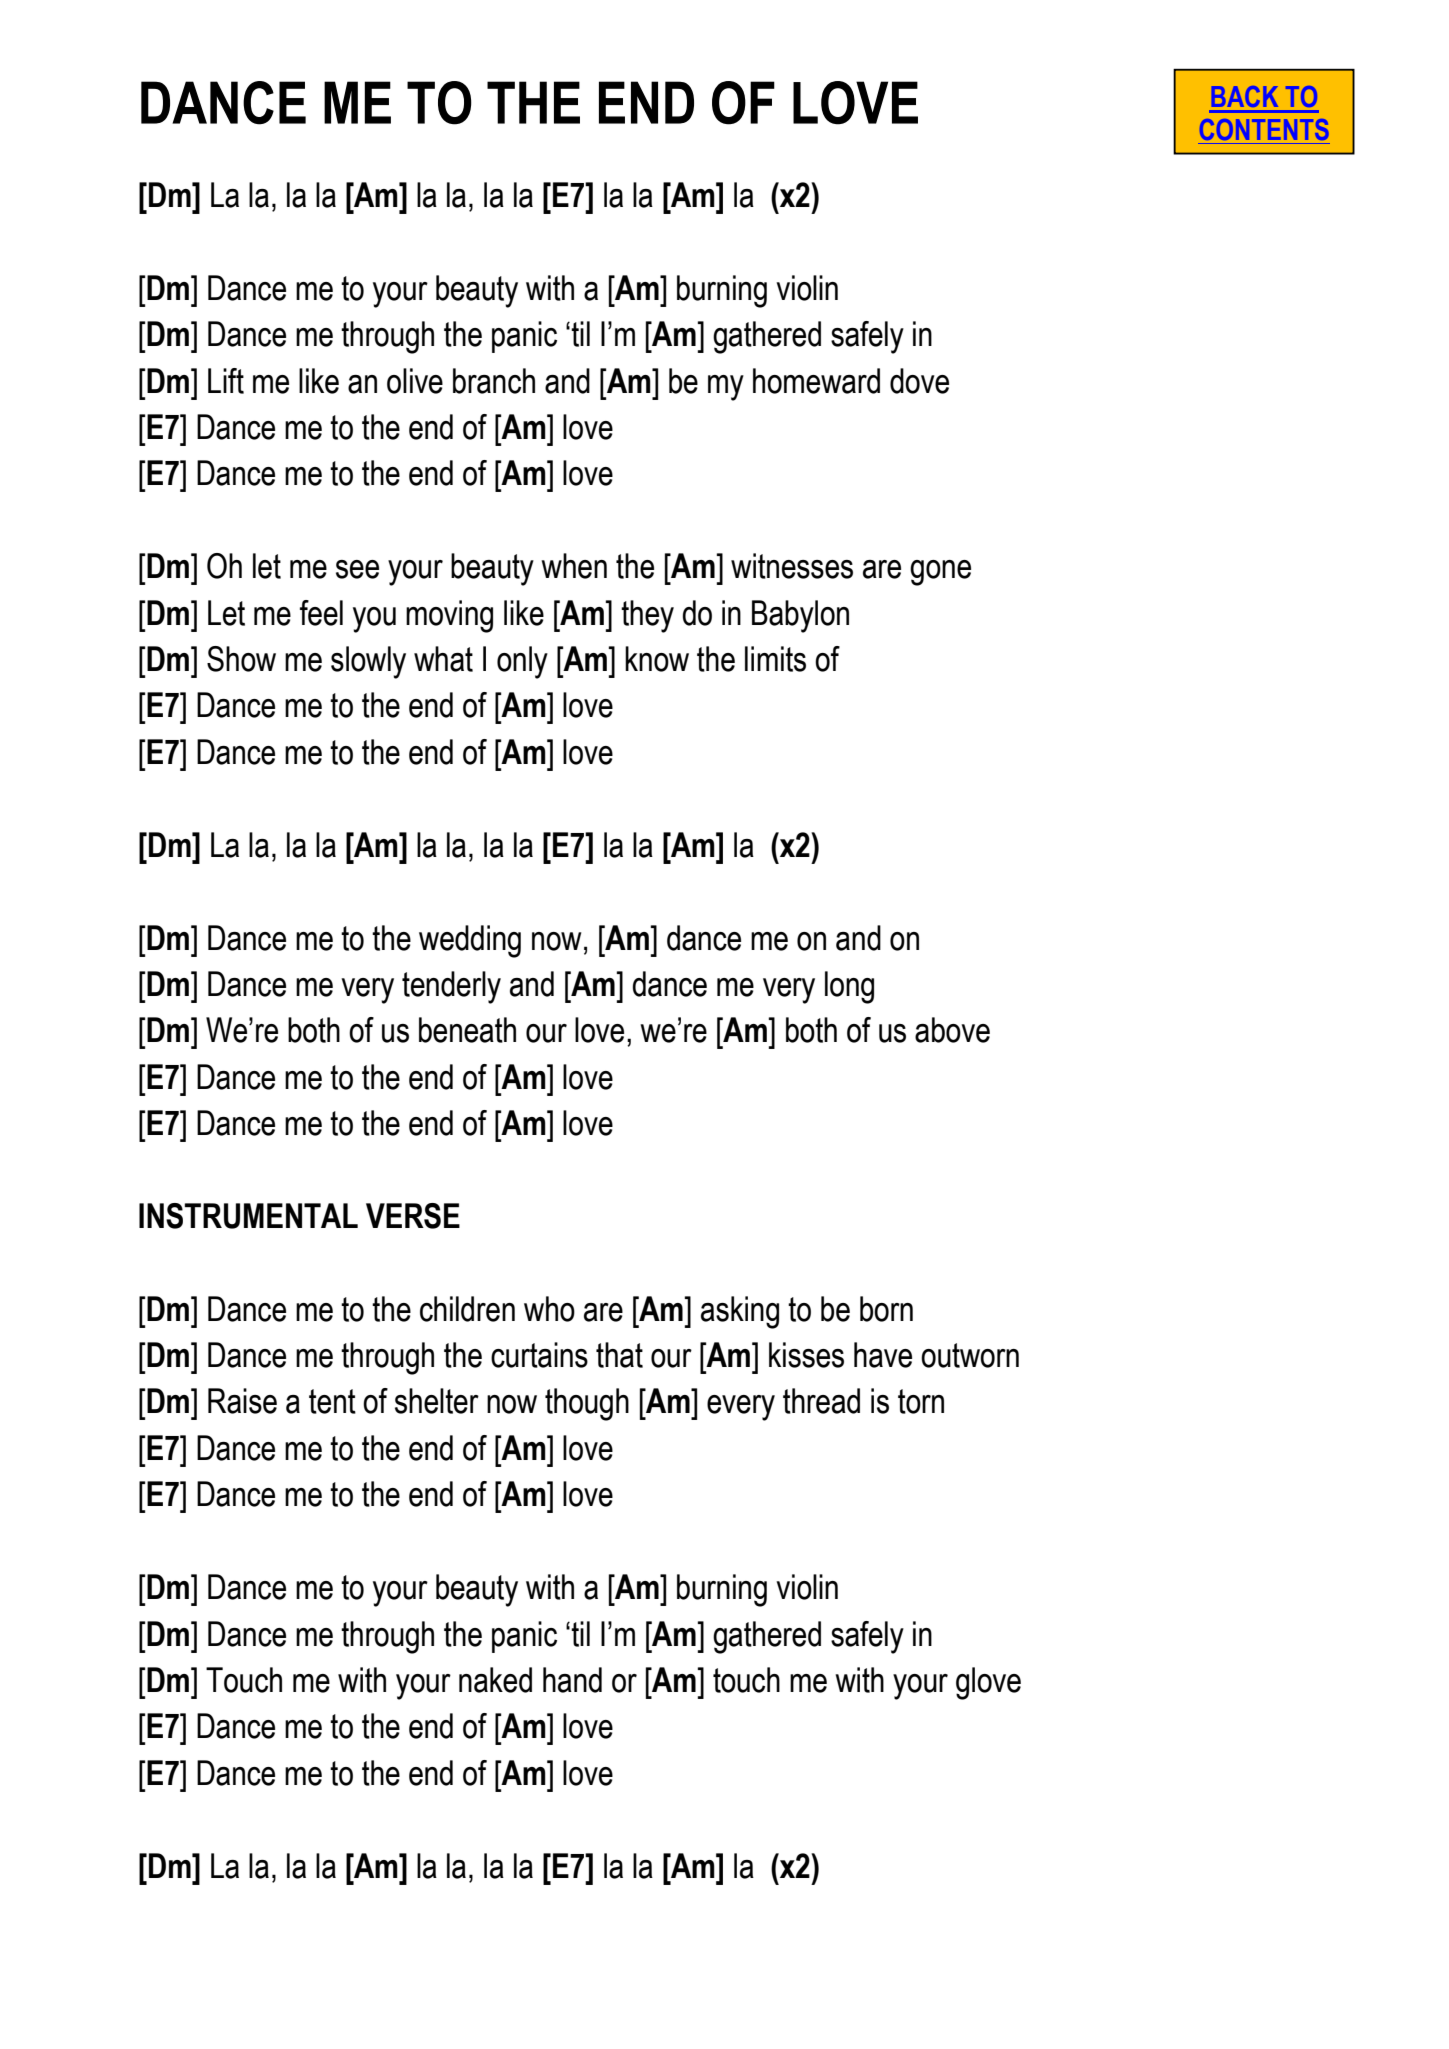 This screenshot has height=2049, width=1449. I want to click on wedding, so click(470, 941).
